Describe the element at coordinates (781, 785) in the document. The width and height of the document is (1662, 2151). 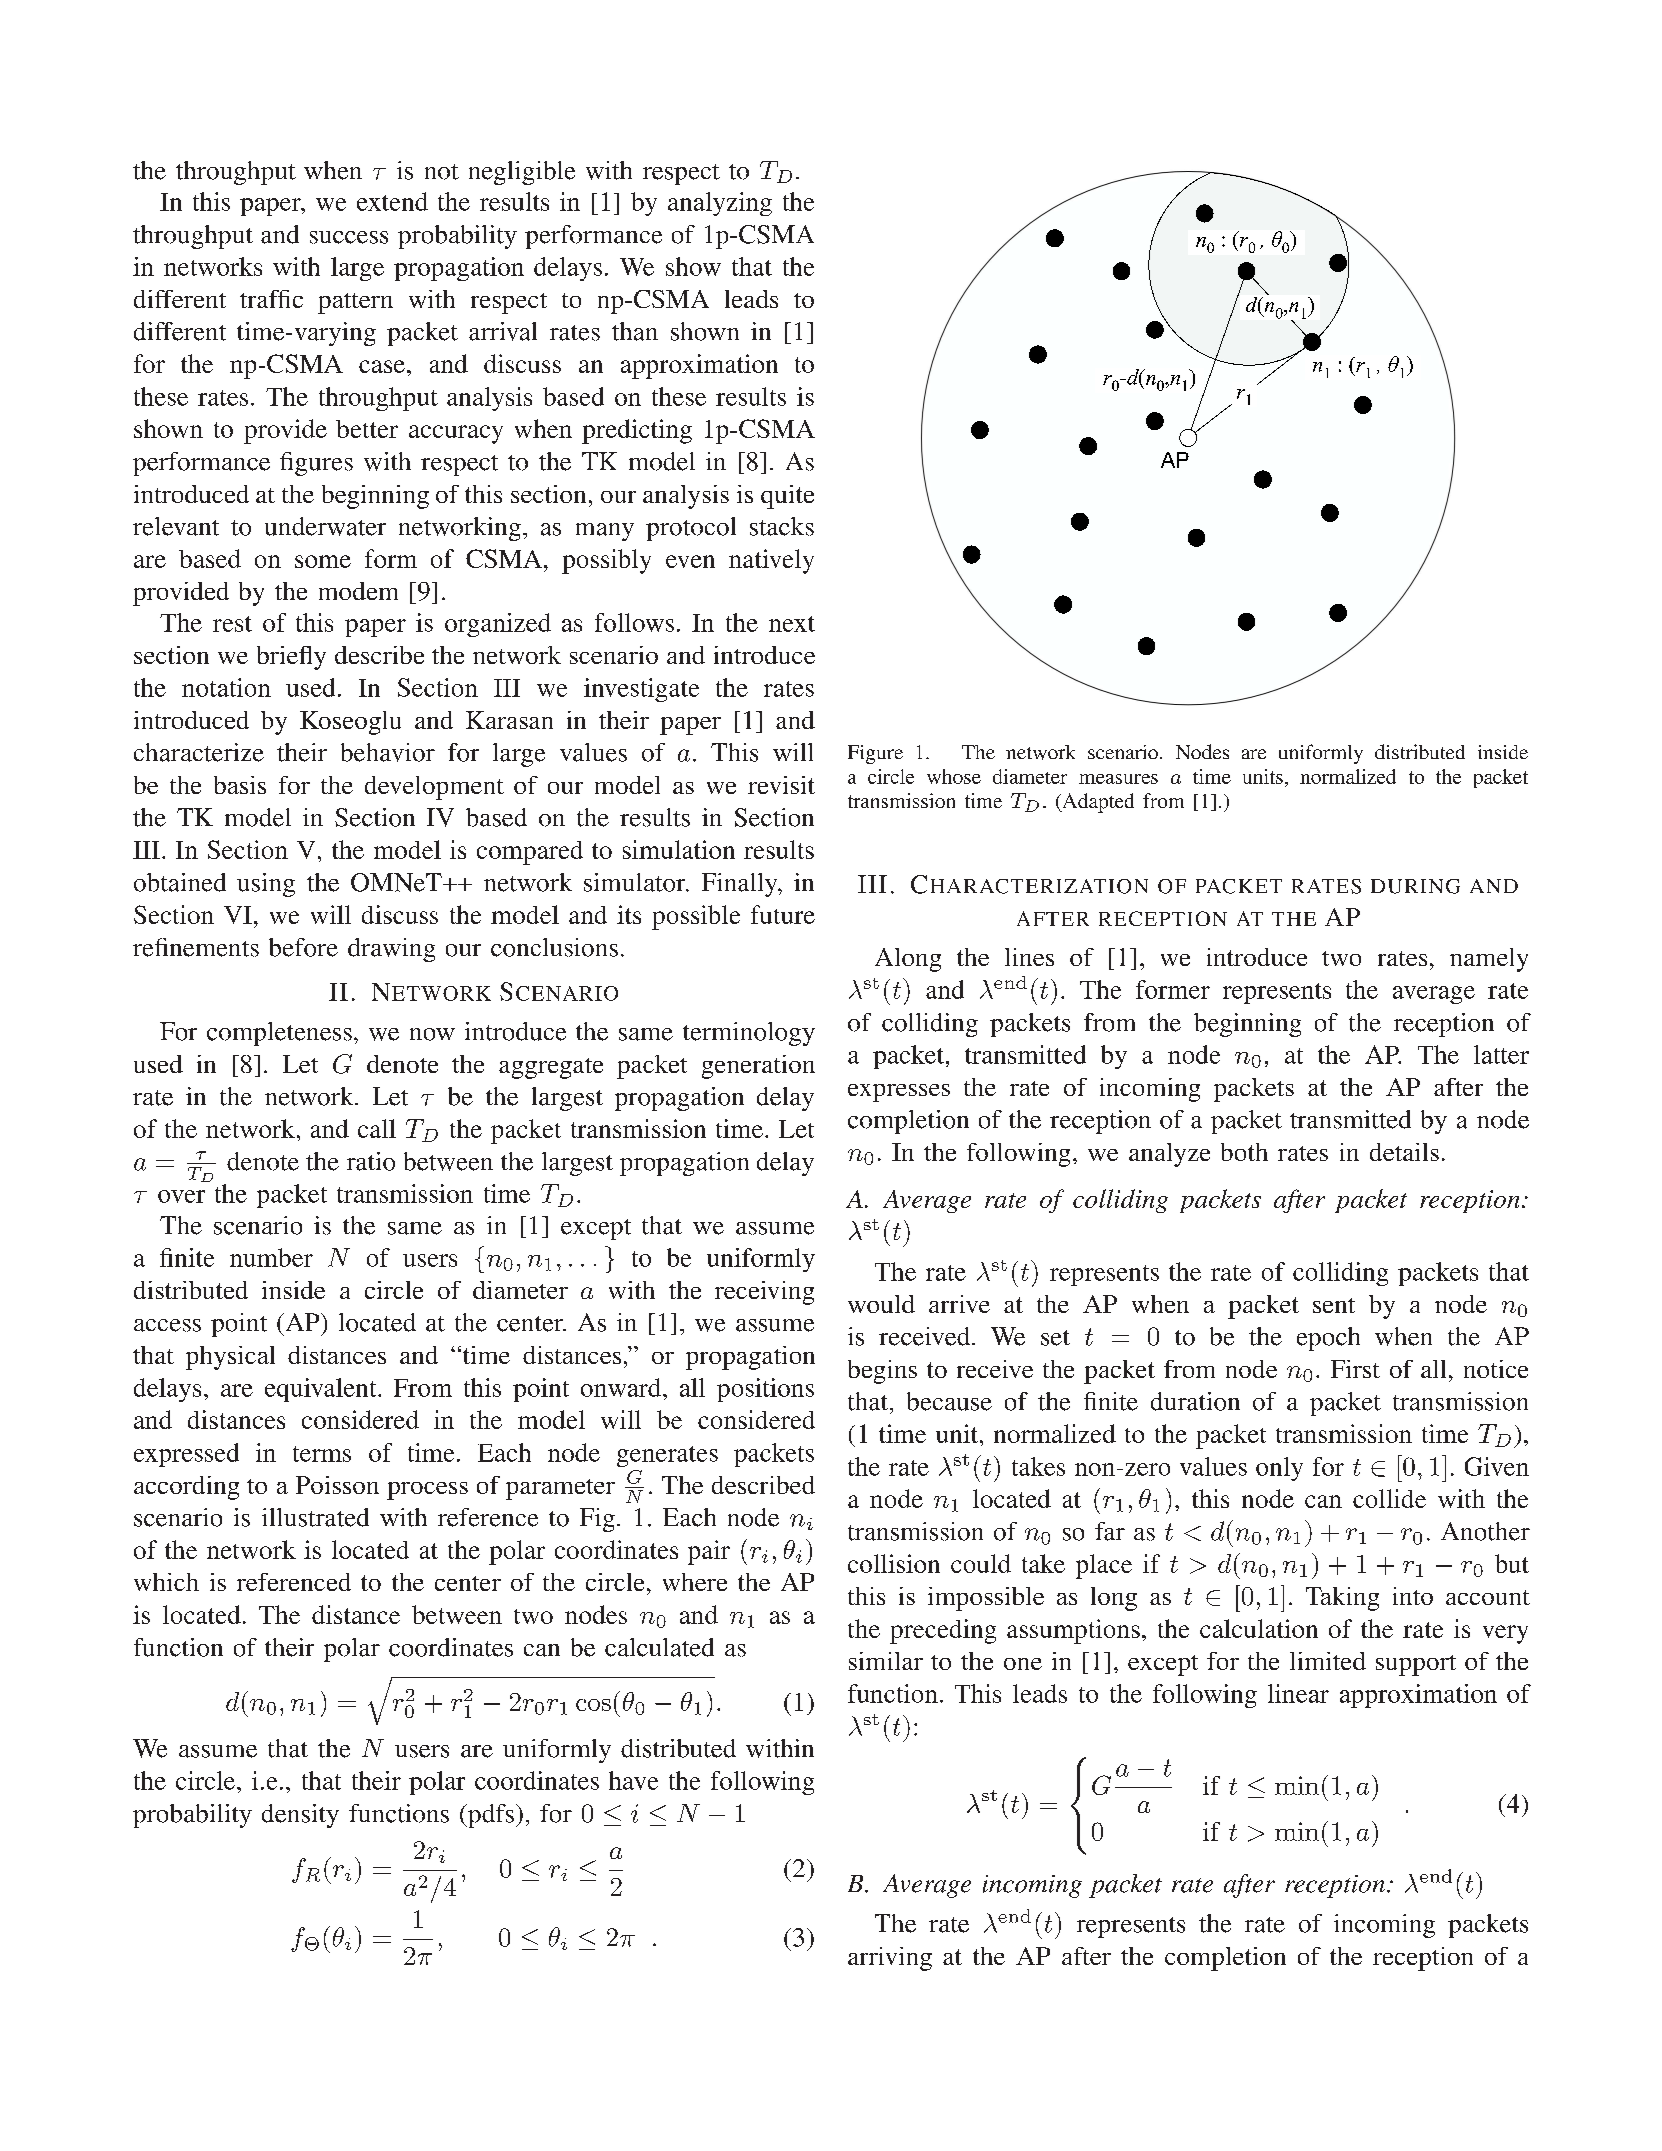
I see `revisit` at that location.
